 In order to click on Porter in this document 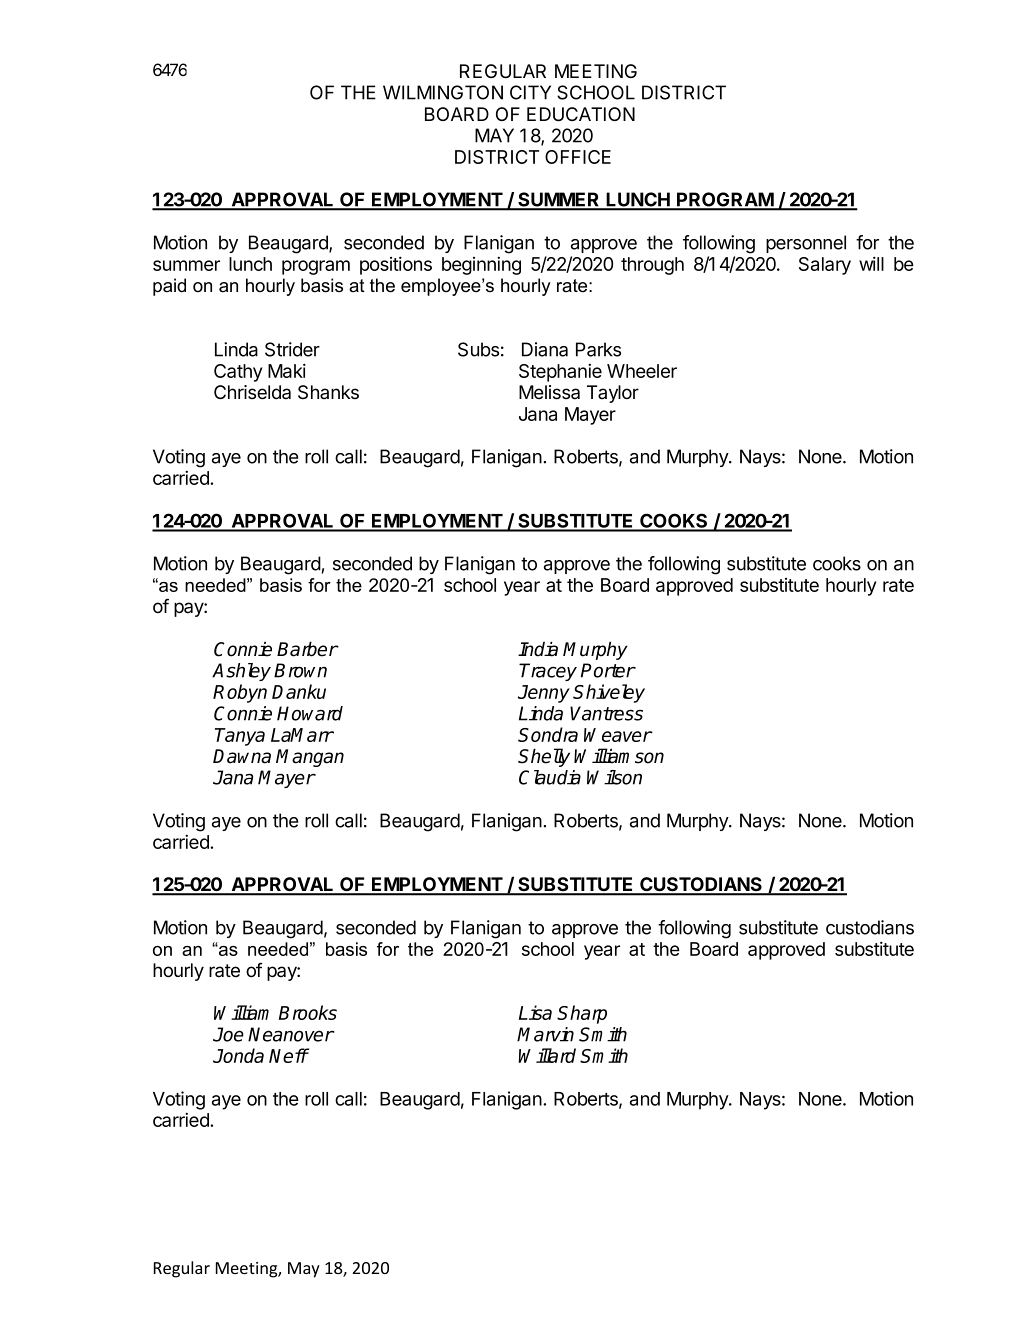, I will do `click(608, 670)`.
